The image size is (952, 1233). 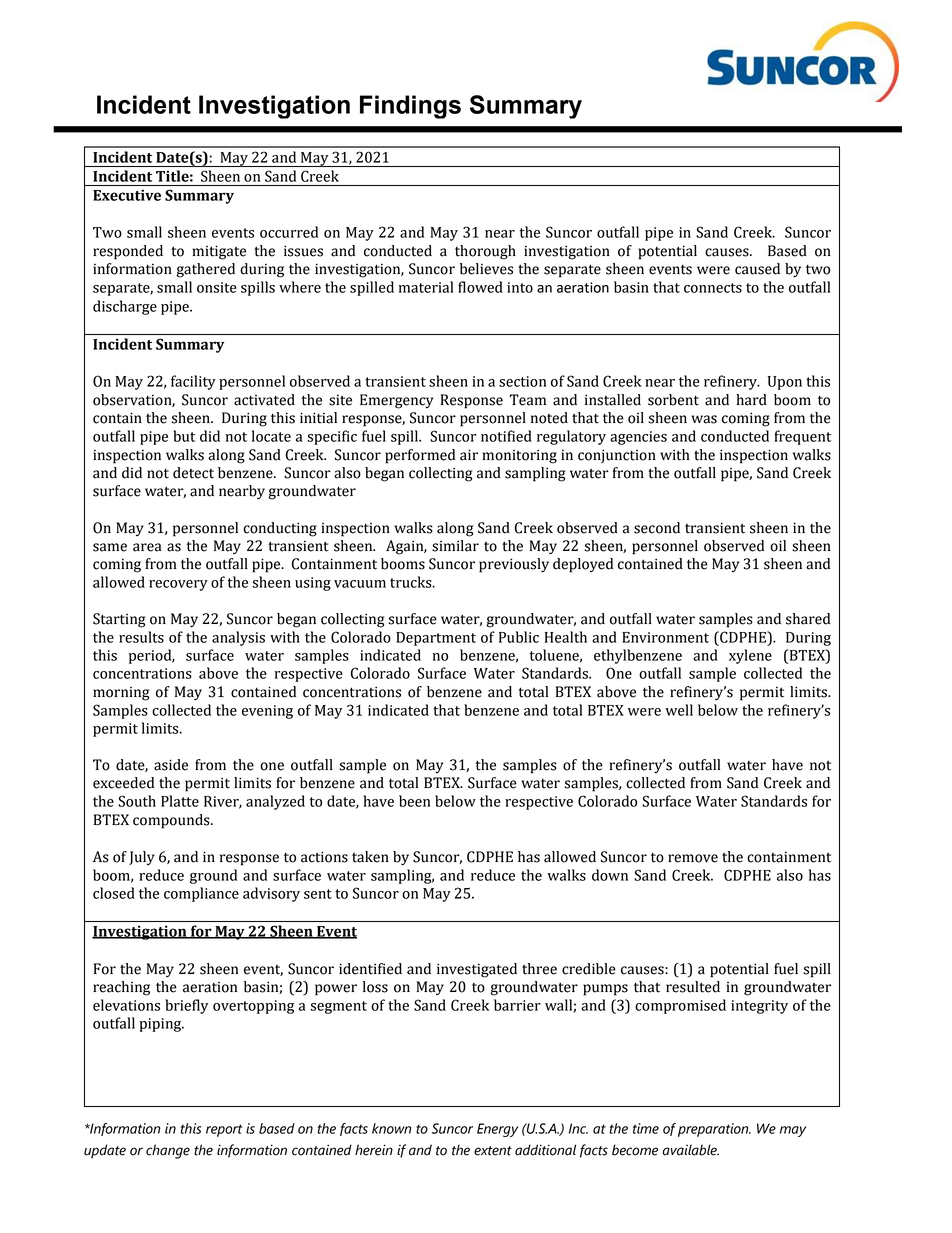 What do you see at coordinates (757, 269) in the screenshot?
I see `caused` at bounding box center [757, 269].
